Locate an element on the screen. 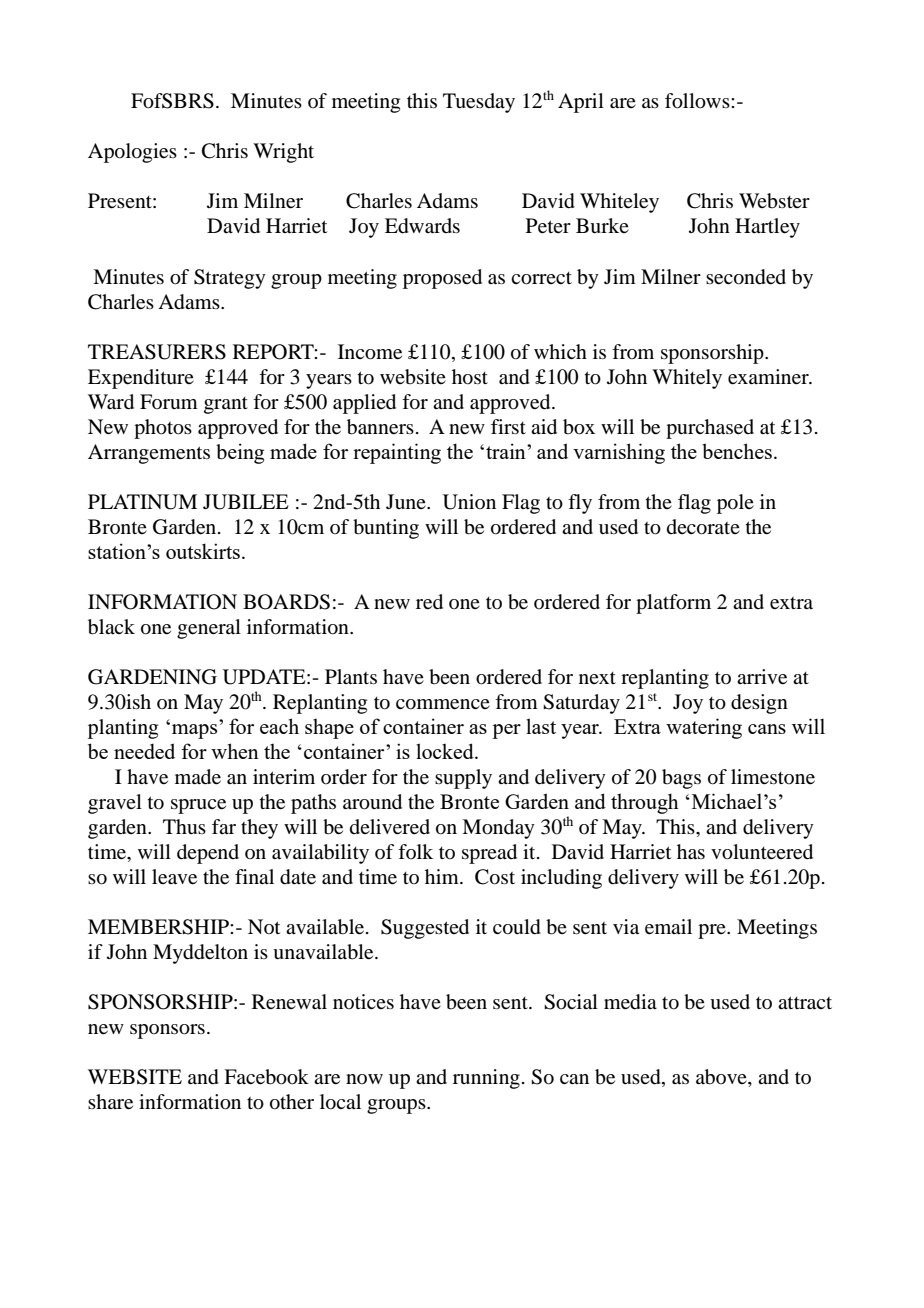 The image size is (924, 1308). train is located at coordinates (507, 451).
